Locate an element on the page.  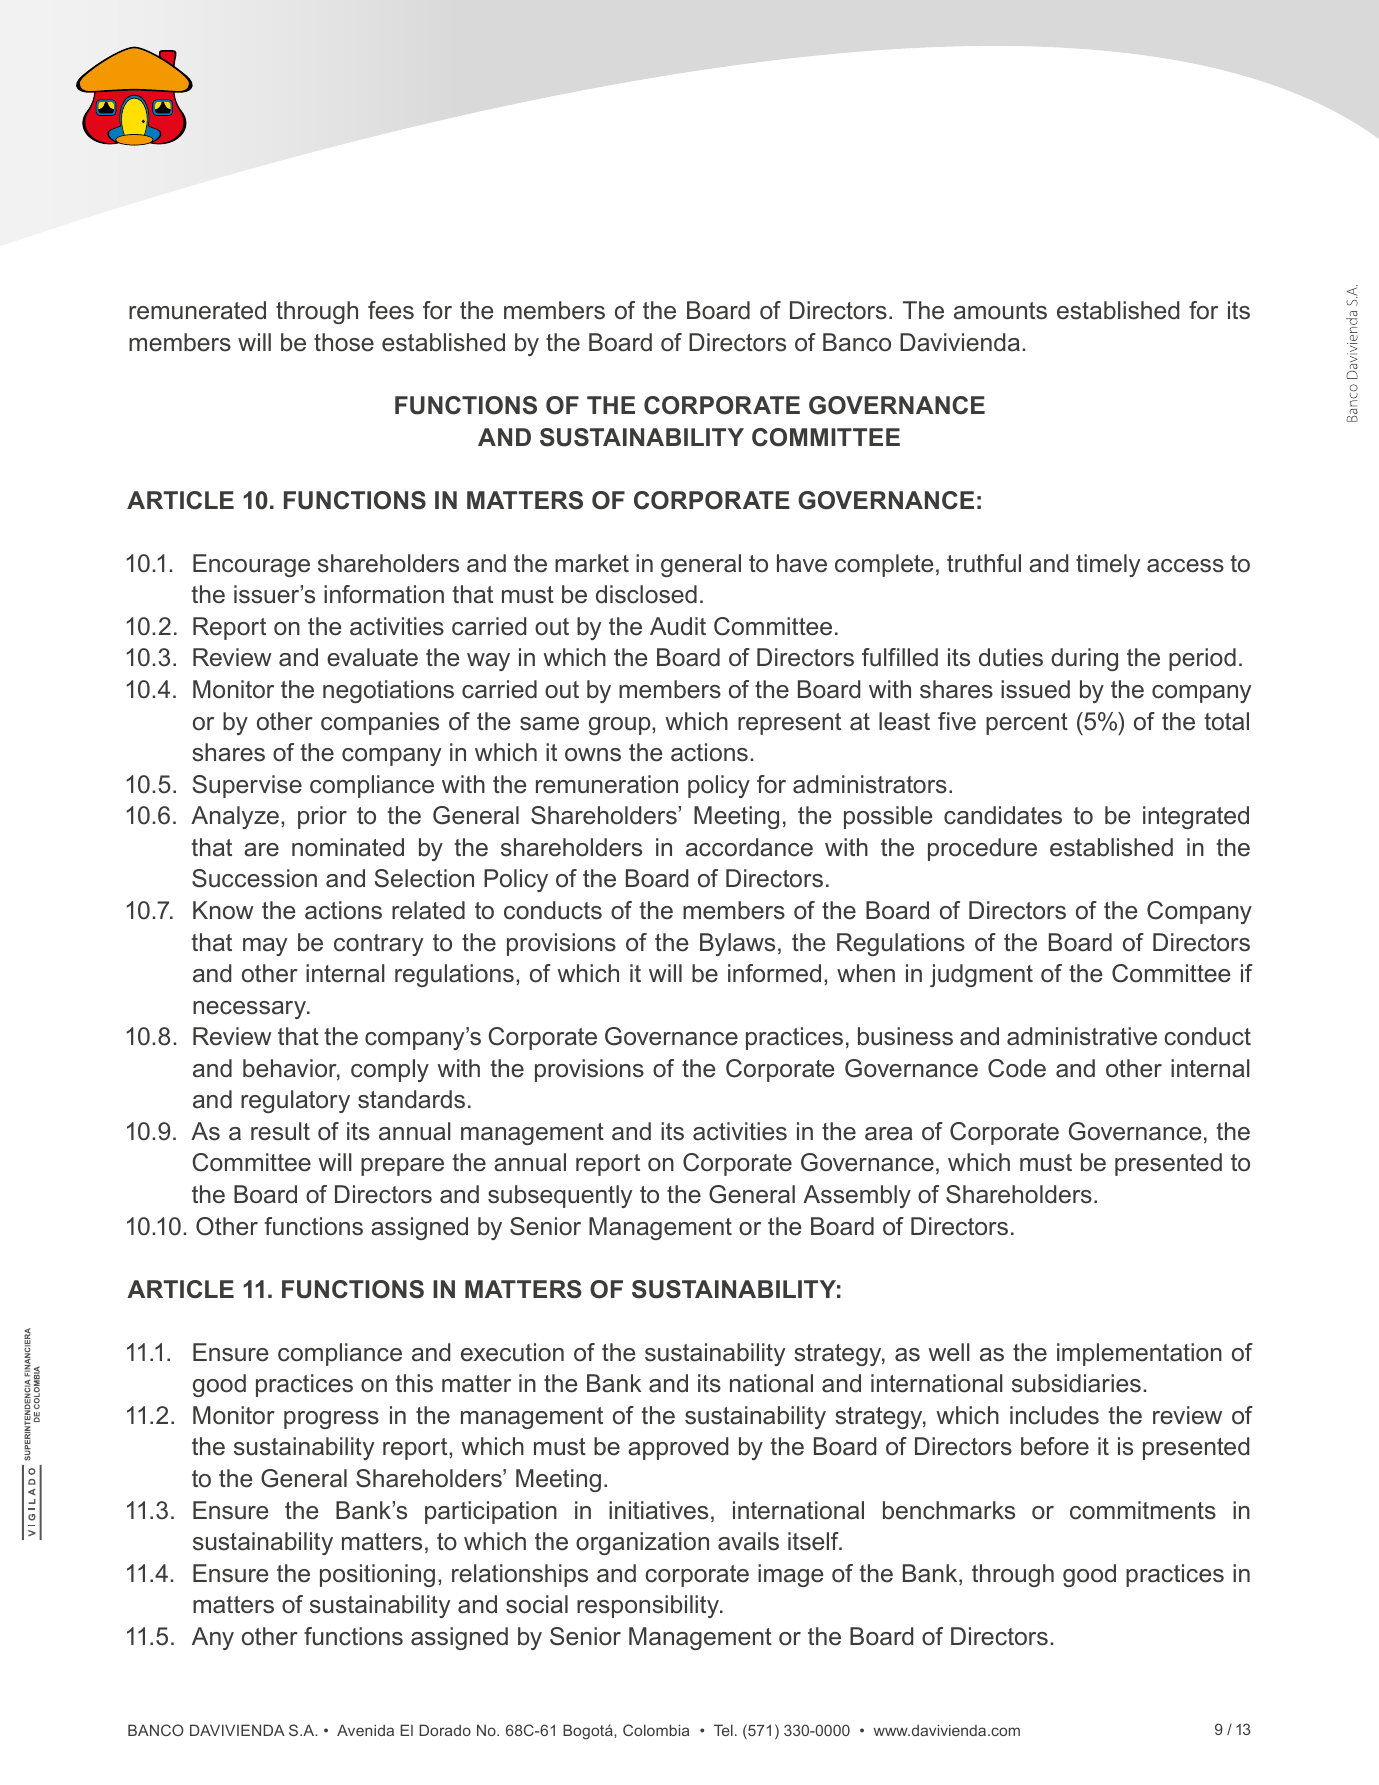
Code is located at coordinates (1017, 1068).
